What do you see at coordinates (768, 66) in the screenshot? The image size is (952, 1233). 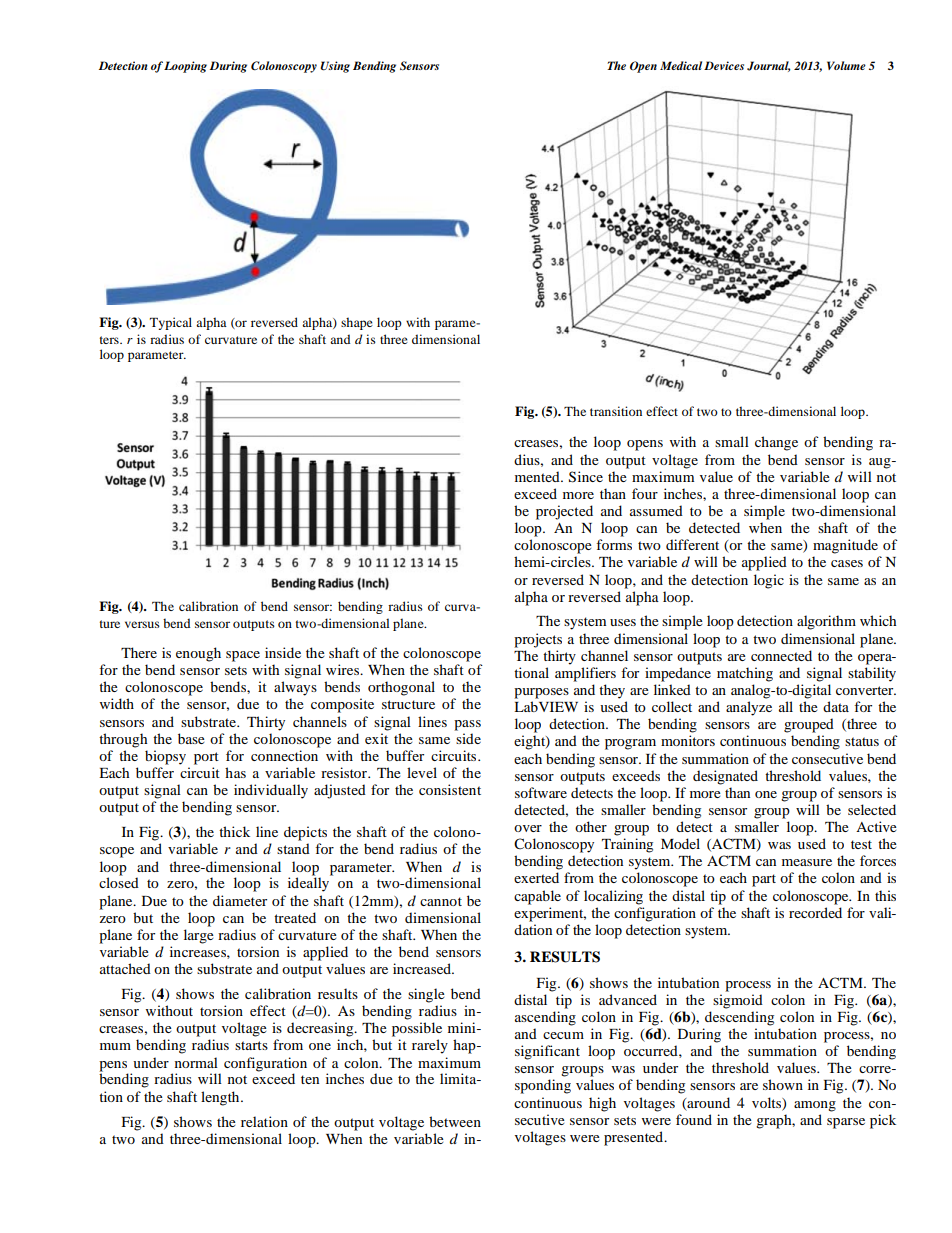 I see `Journal` at bounding box center [768, 66].
